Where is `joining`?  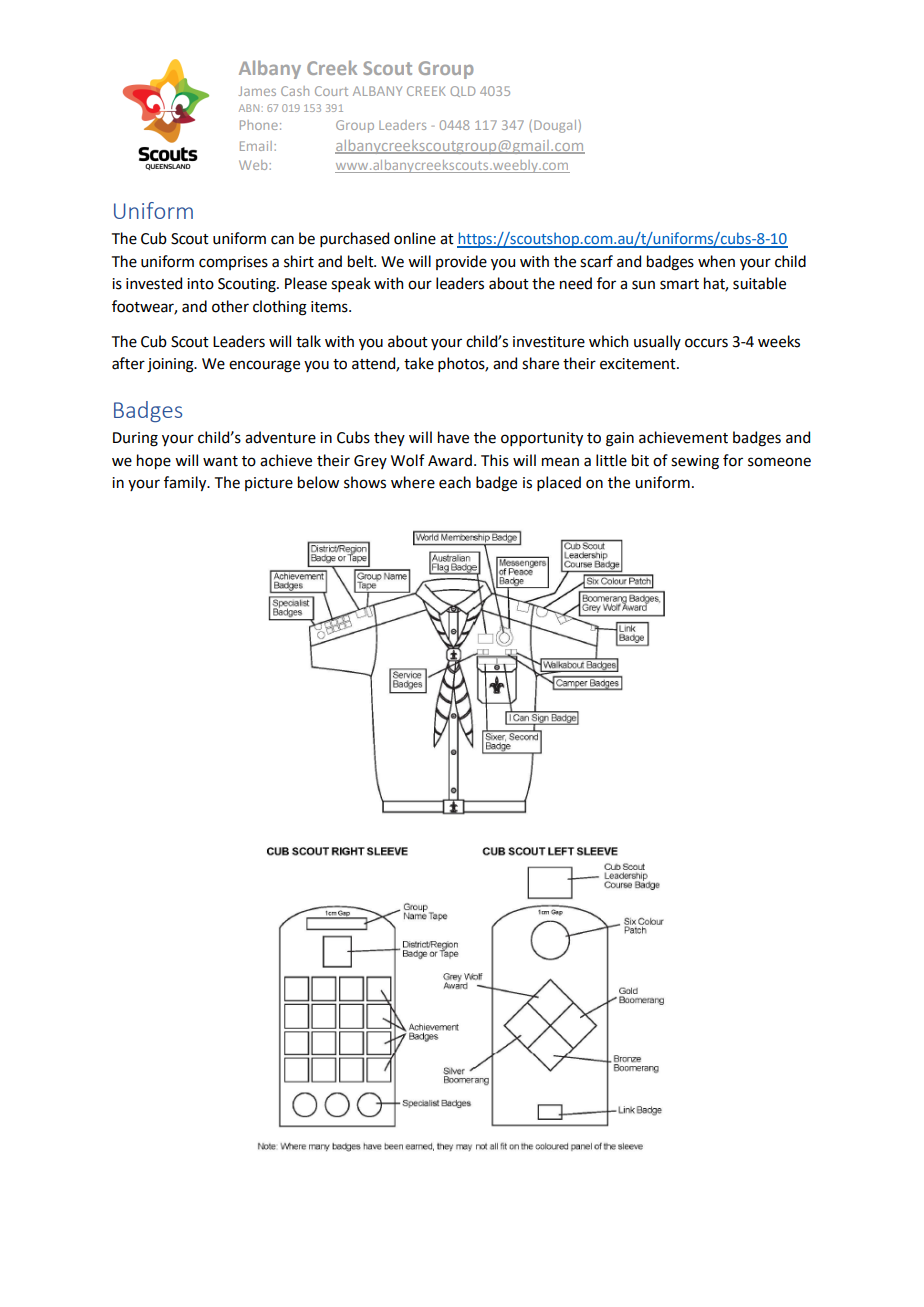 joining is located at coordinates (171, 365).
